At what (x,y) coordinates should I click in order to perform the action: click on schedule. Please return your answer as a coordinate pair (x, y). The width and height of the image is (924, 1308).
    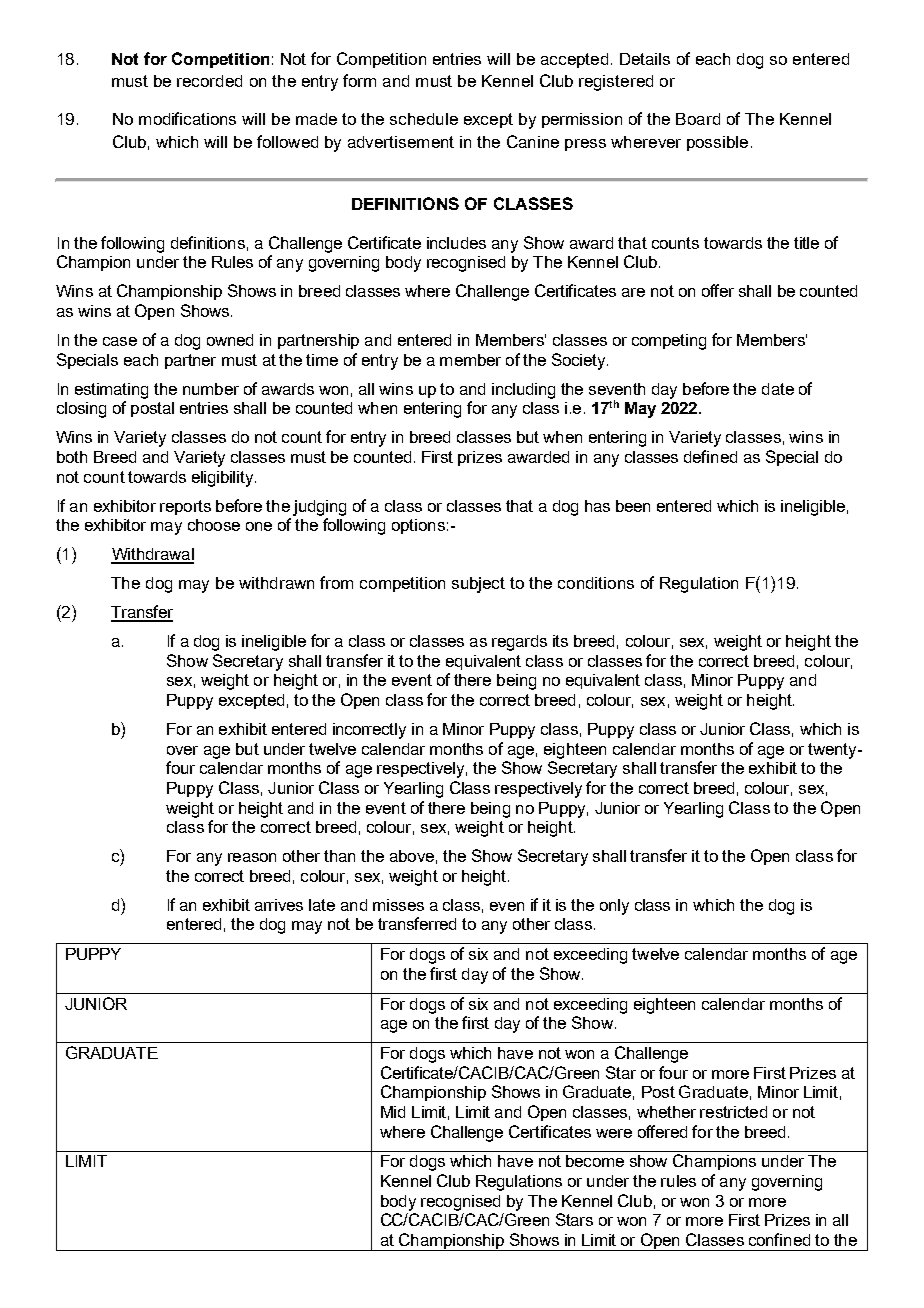
    Looking at the image, I should click on (424, 119).
